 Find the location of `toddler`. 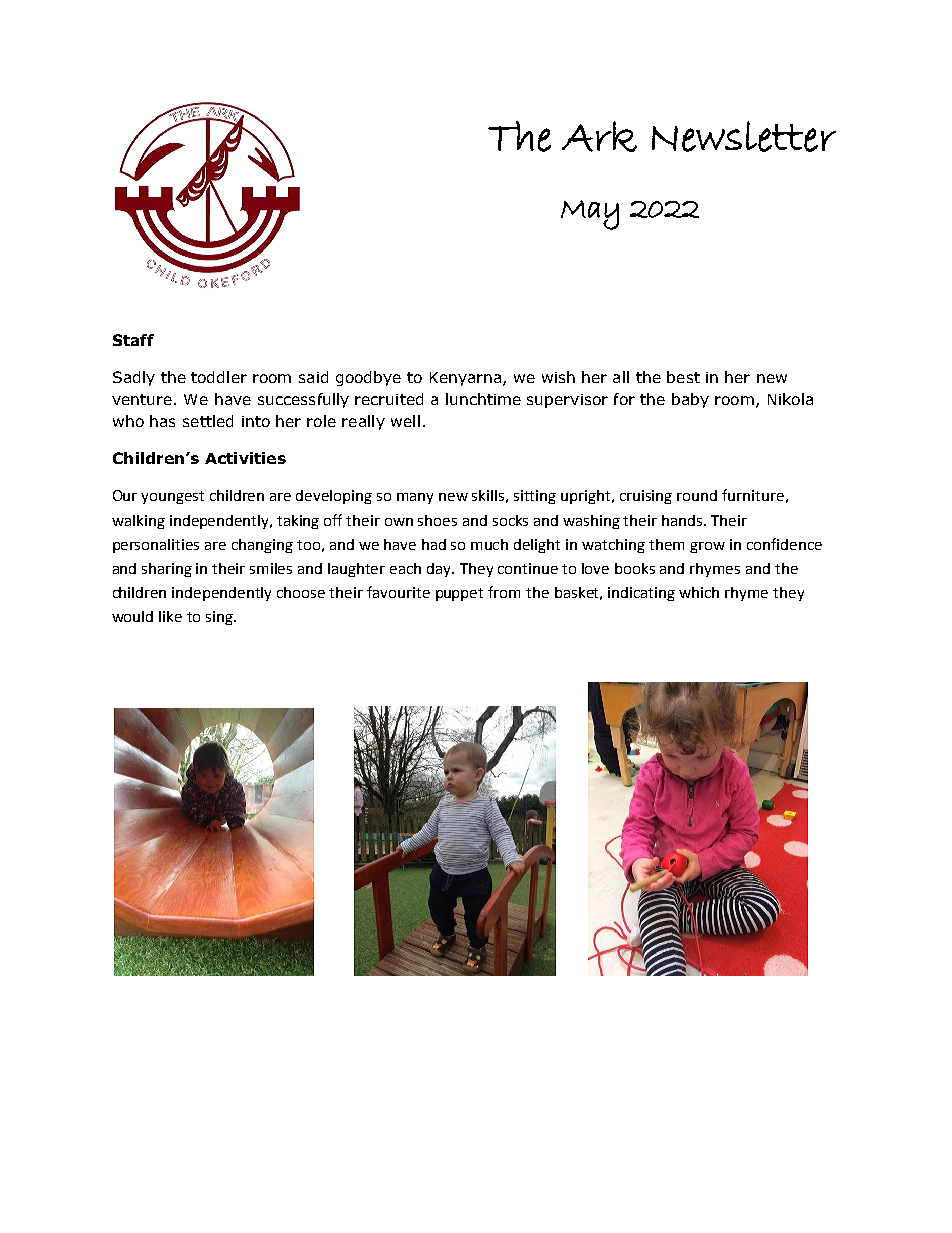

toddler is located at coordinates (219, 377).
